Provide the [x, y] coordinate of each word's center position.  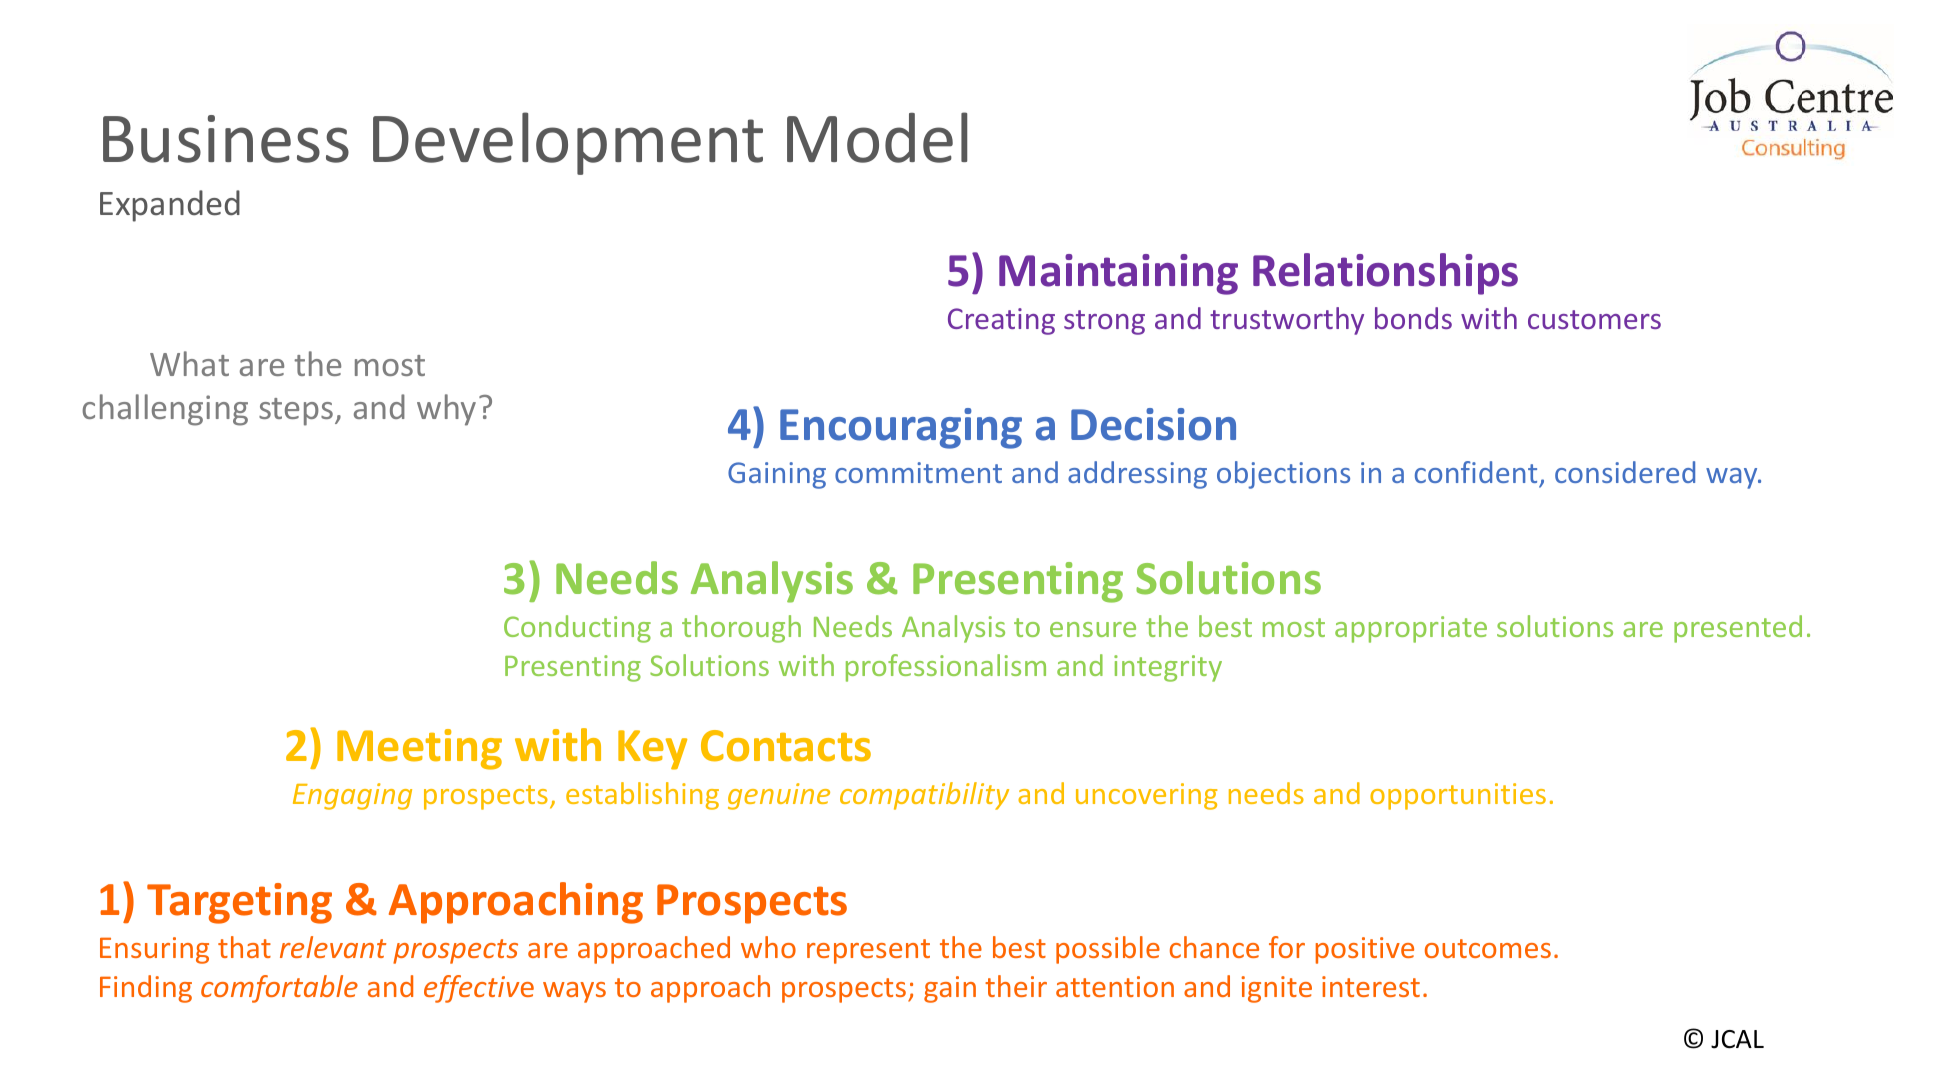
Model [877, 137]
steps [297, 412]
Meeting [419, 749]
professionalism [946, 668]
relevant [333, 947]
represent [868, 951]
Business [226, 139]
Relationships [1385, 274]
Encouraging [901, 428]
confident [1476, 472]
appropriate [1411, 629]
